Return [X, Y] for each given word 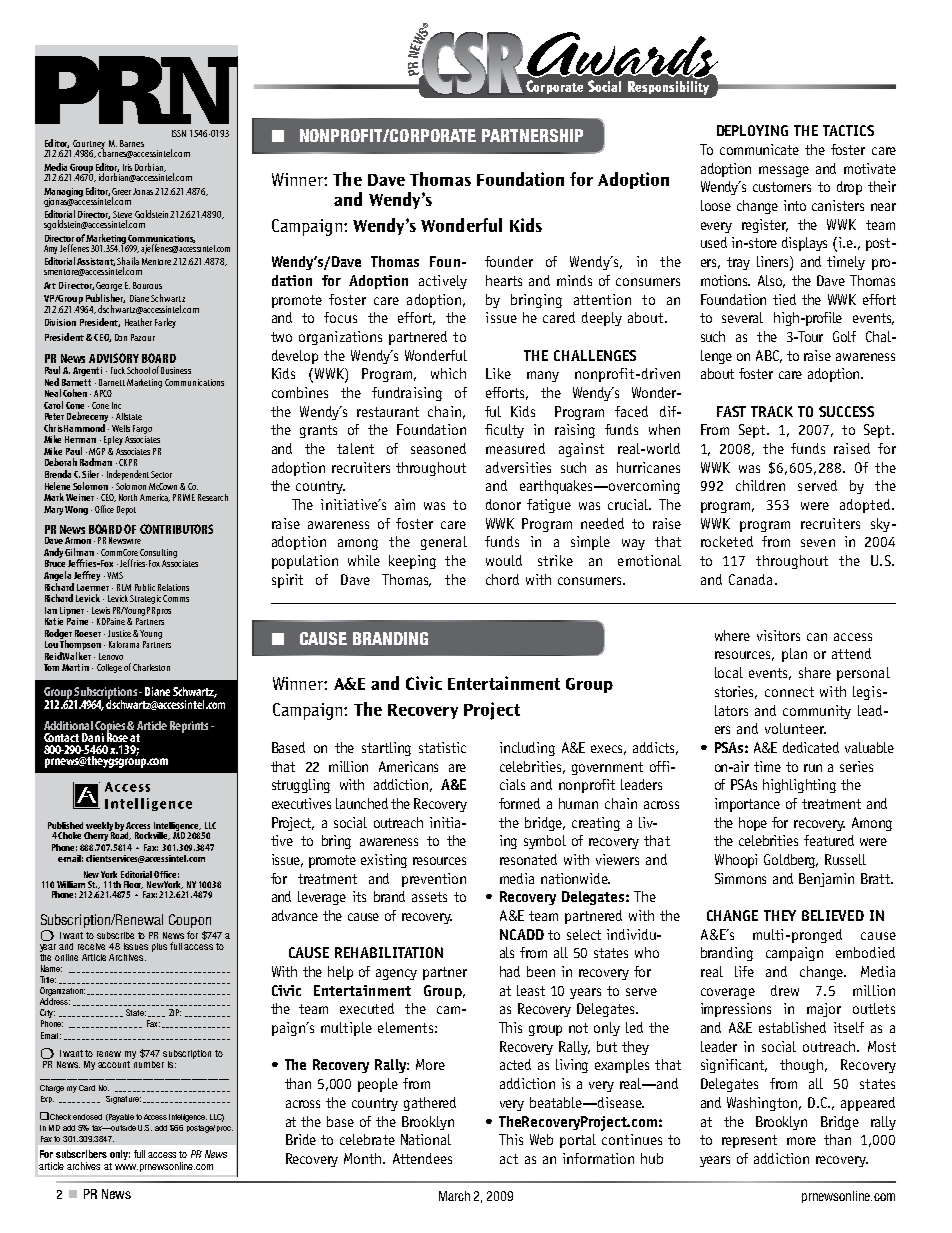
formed [519, 803]
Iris [127, 167]
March [454, 1196]
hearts [504, 280]
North [128, 497]
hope [753, 824]
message [784, 171]
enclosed [87, 1117]
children [760, 485]
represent [749, 1141]
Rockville [152, 836]
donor [503, 504]
